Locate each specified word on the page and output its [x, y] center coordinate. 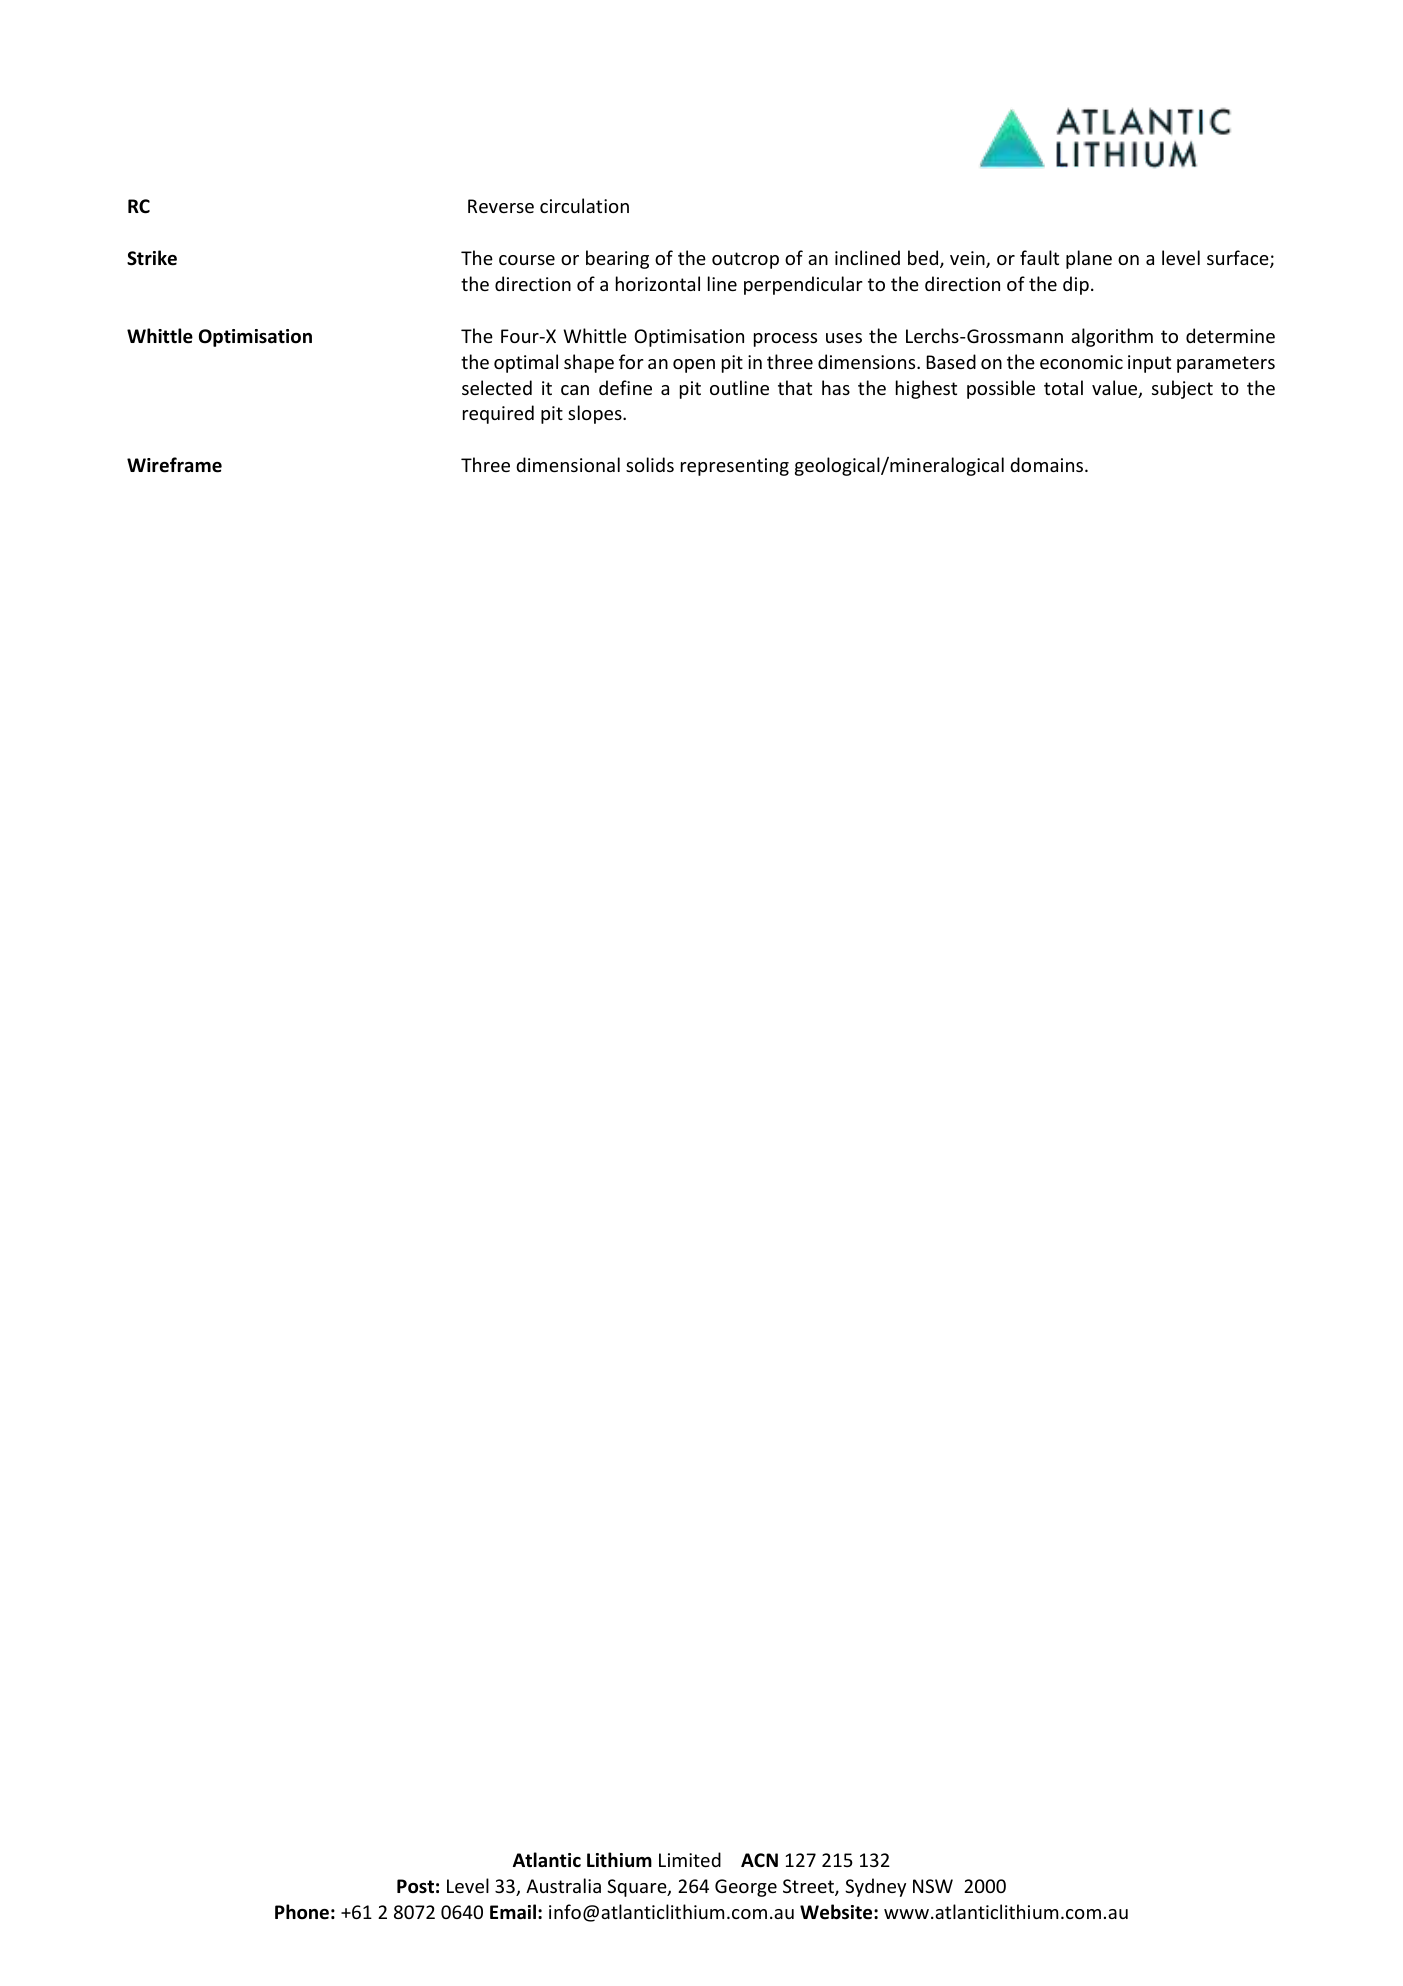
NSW [933, 1886]
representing [735, 467]
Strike [152, 258]
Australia [563, 1885]
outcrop [745, 260]
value [1116, 389]
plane [1089, 259]
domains [1048, 464]
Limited [690, 1859]
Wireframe [174, 465]
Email [513, 1912]
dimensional [568, 464]
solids [650, 464]
